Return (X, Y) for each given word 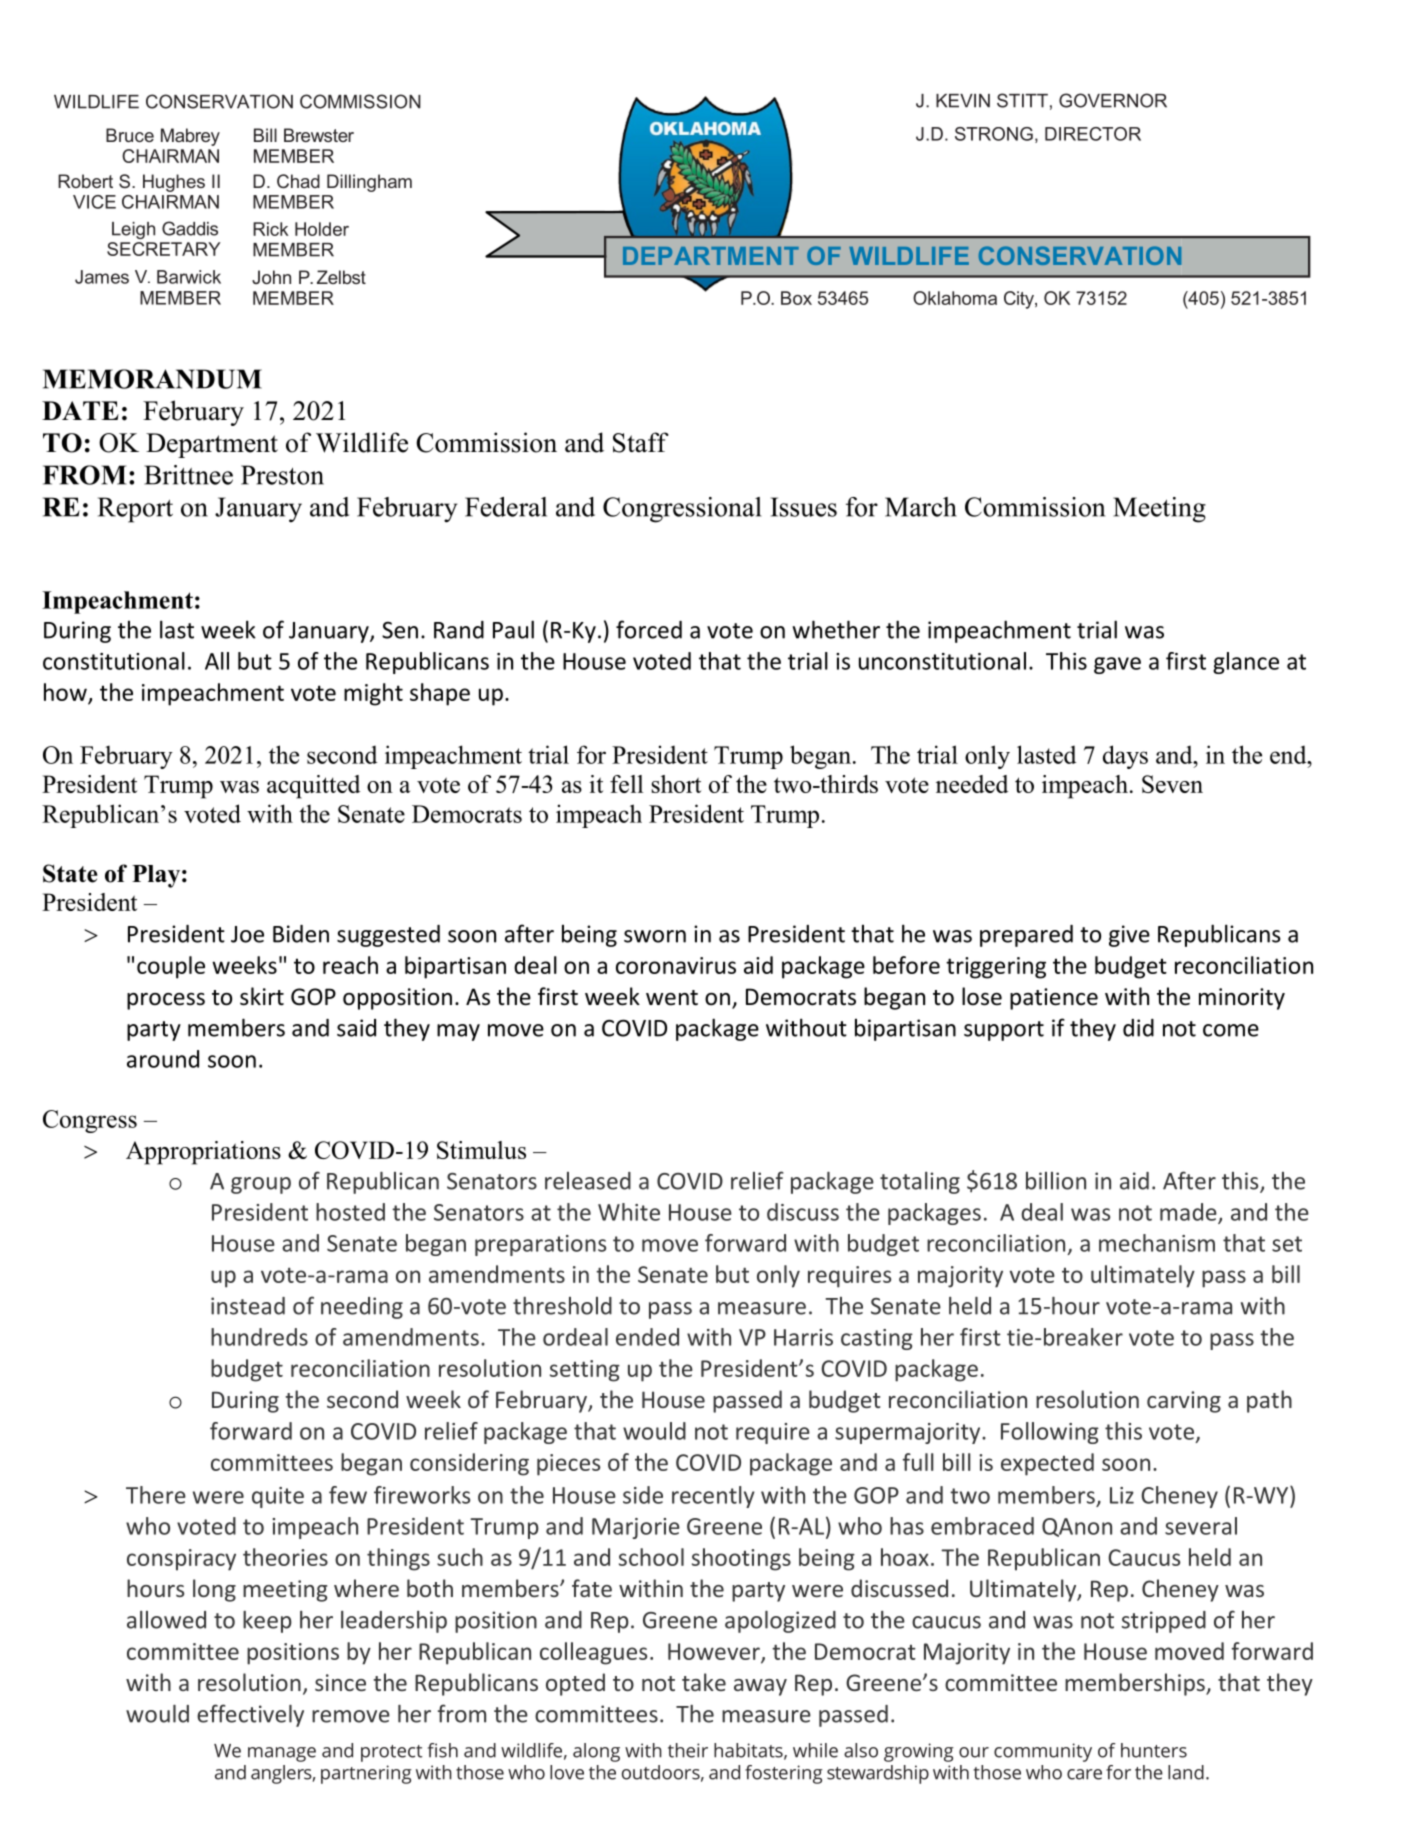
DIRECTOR (1093, 134)
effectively (250, 1715)
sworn (655, 936)
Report (135, 510)
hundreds (259, 1337)
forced (649, 629)
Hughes (174, 183)
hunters (1154, 1750)
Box (796, 298)
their (688, 1750)
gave (1117, 665)
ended (647, 1337)
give (1129, 936)
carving (1184, 1402)
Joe (247, 934)
